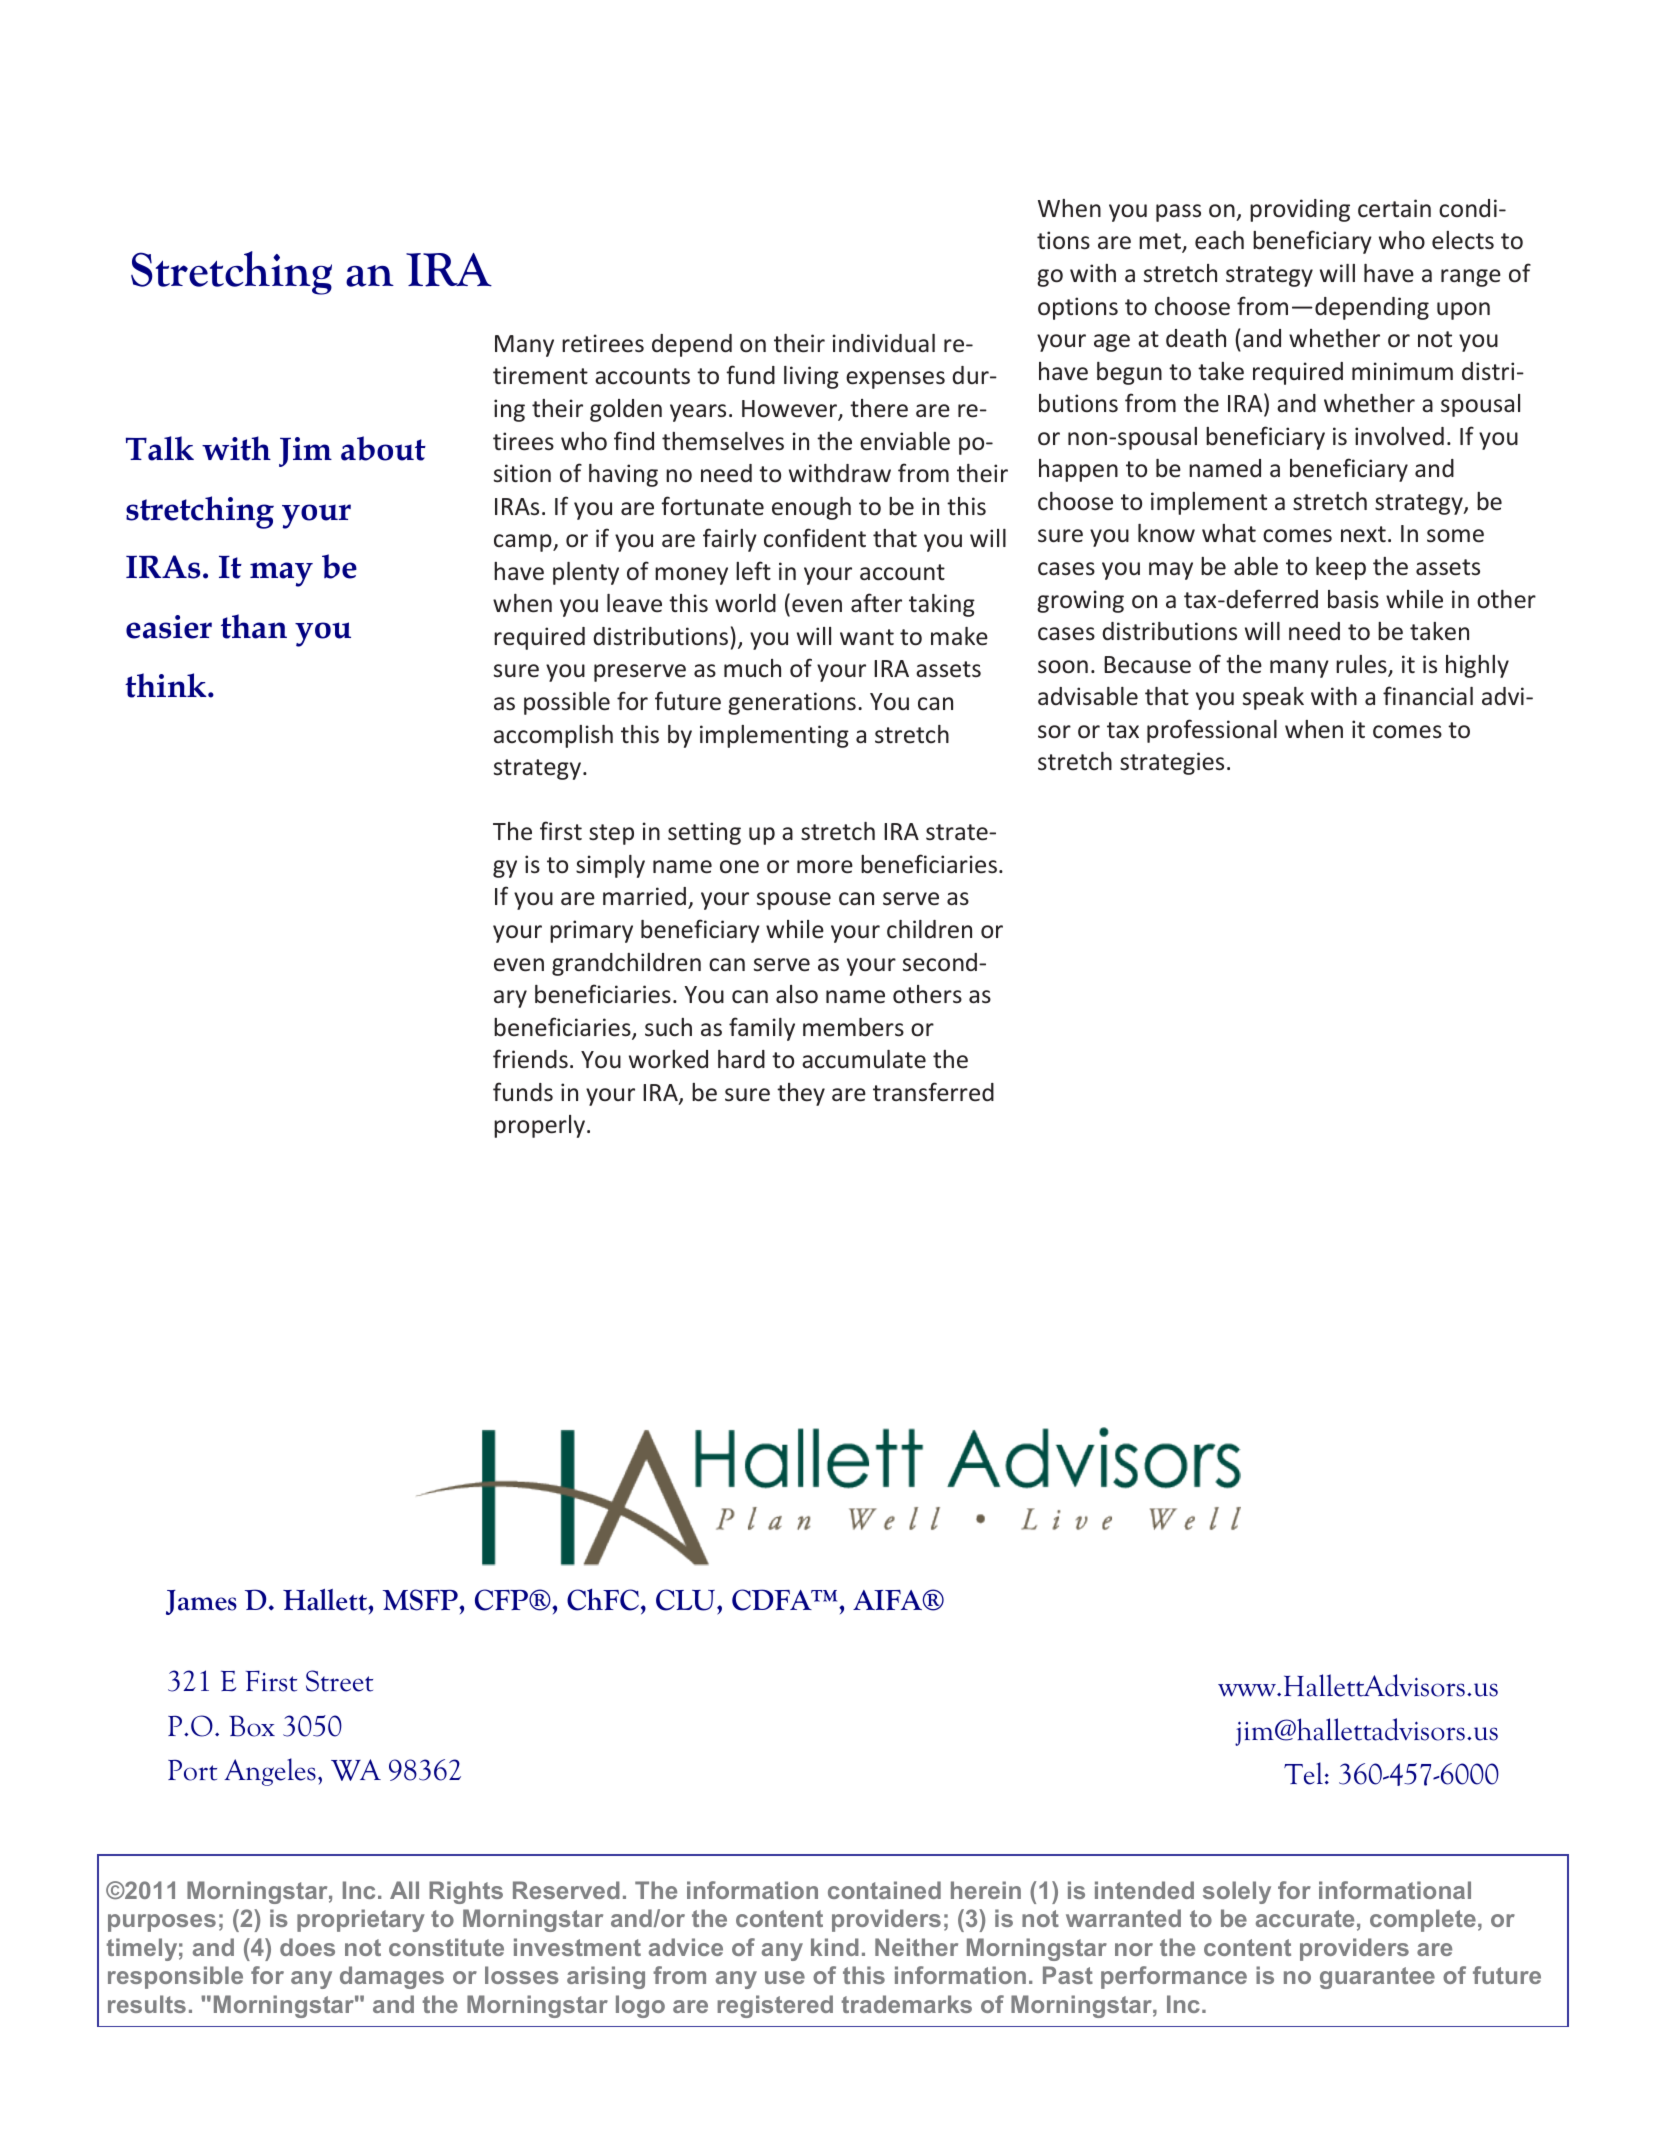 This screenshot has height=2156, width=1666. Describe the element at coordinates (752, 668) in the screenshot. I see `much` at that location.
